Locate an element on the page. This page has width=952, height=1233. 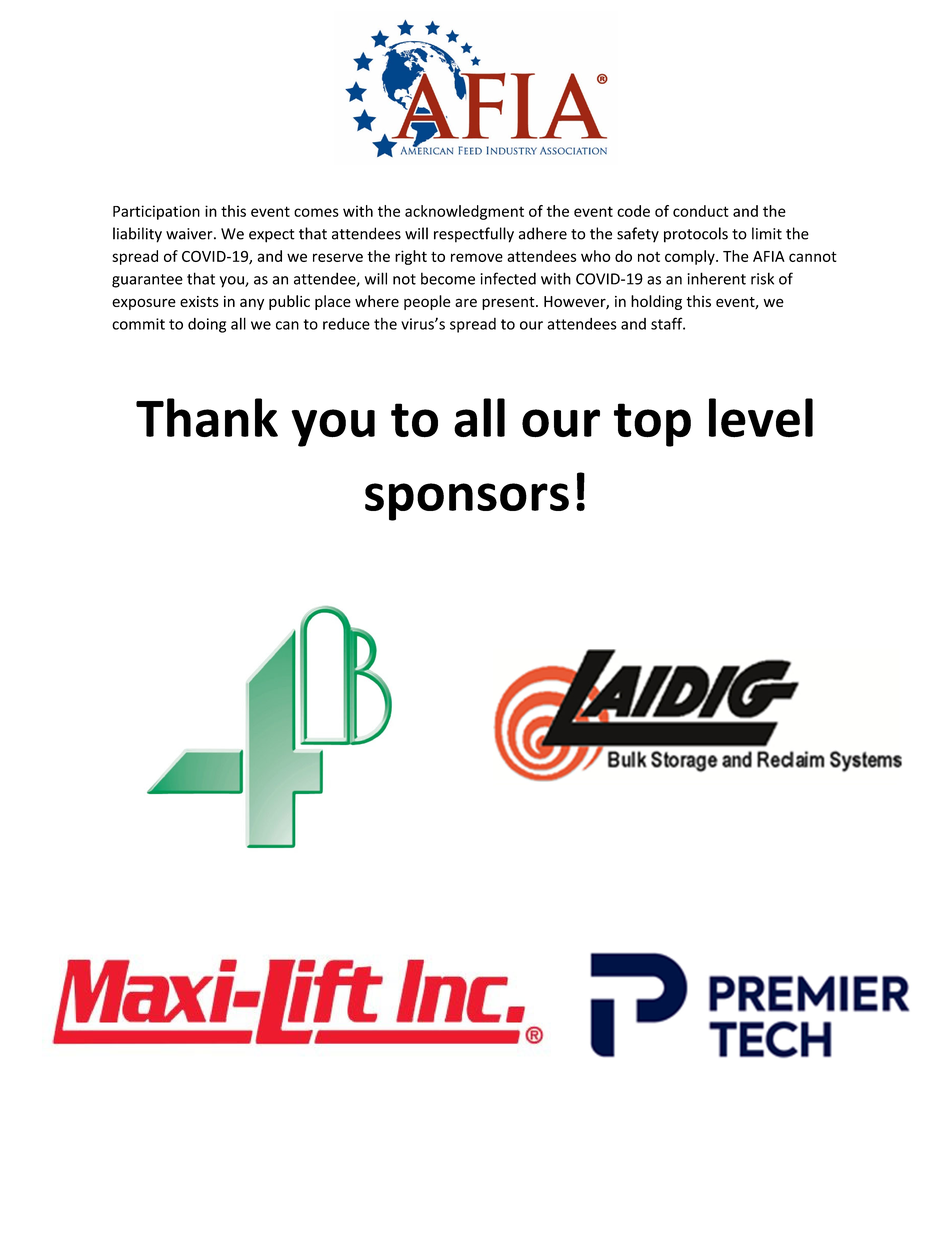
conduct is located at coordinates (701, 211).
